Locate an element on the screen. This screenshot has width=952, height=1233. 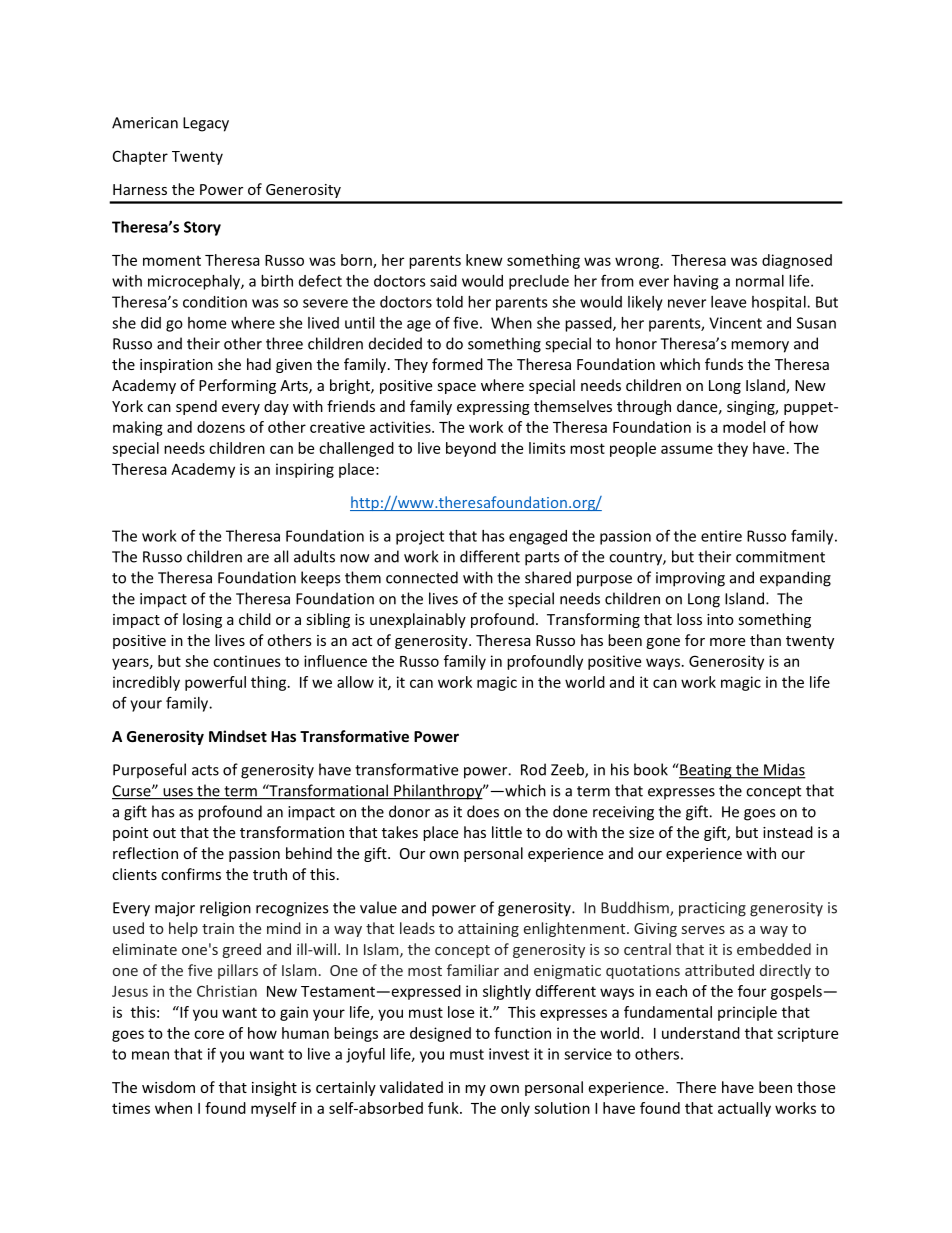
connected is located at coordinates (422, 577).
